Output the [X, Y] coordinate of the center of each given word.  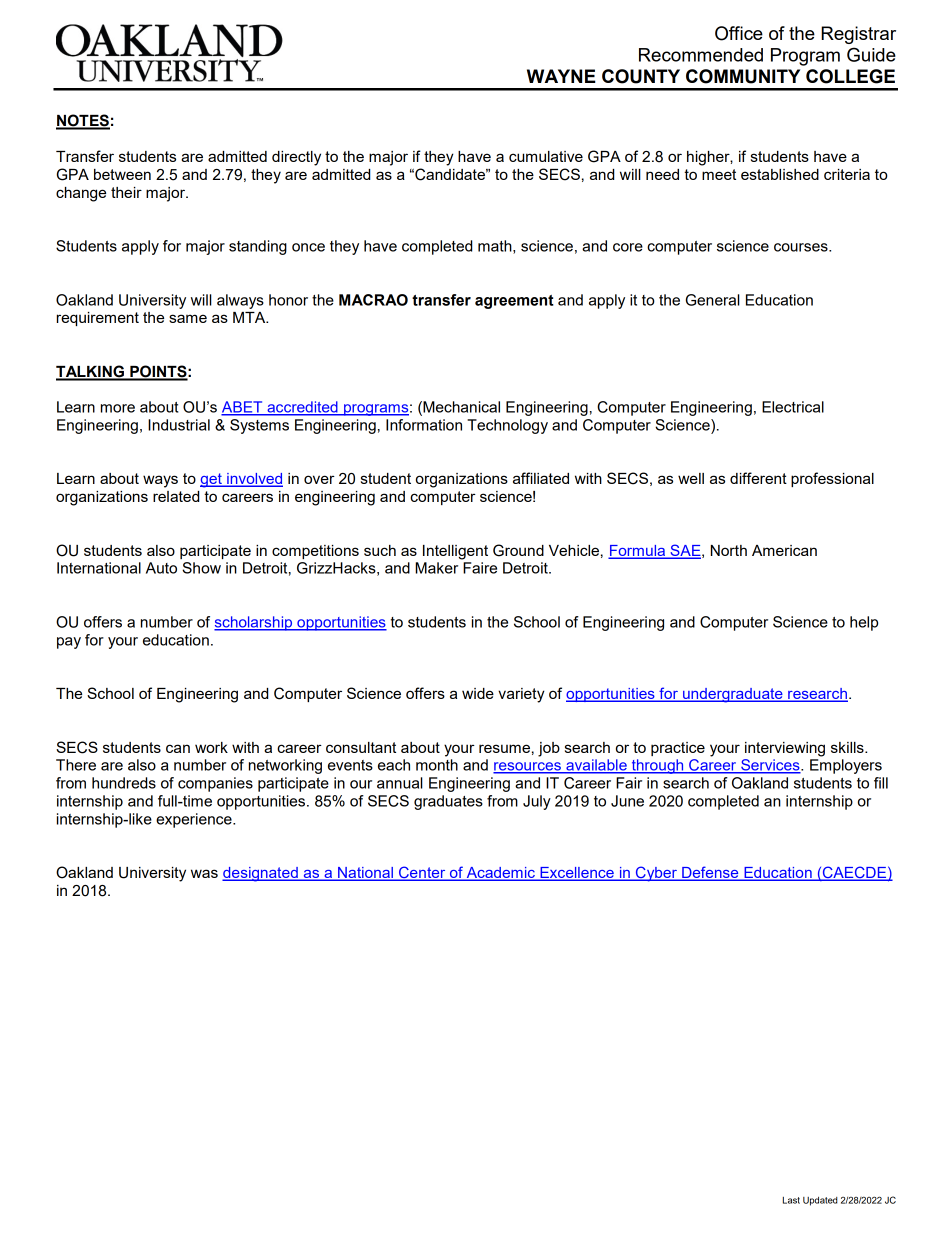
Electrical [793, 407]
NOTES [83, 121]
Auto [161, 568]
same [188, 318]
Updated [820, 1201]
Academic [500, 874]
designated [261, 874]
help [864, 623]
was [204, 873]
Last [791, 1200]
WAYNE [561, 76]
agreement [514, 302]
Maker [436, 568]
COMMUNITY [743, 76]
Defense [710, 873]
